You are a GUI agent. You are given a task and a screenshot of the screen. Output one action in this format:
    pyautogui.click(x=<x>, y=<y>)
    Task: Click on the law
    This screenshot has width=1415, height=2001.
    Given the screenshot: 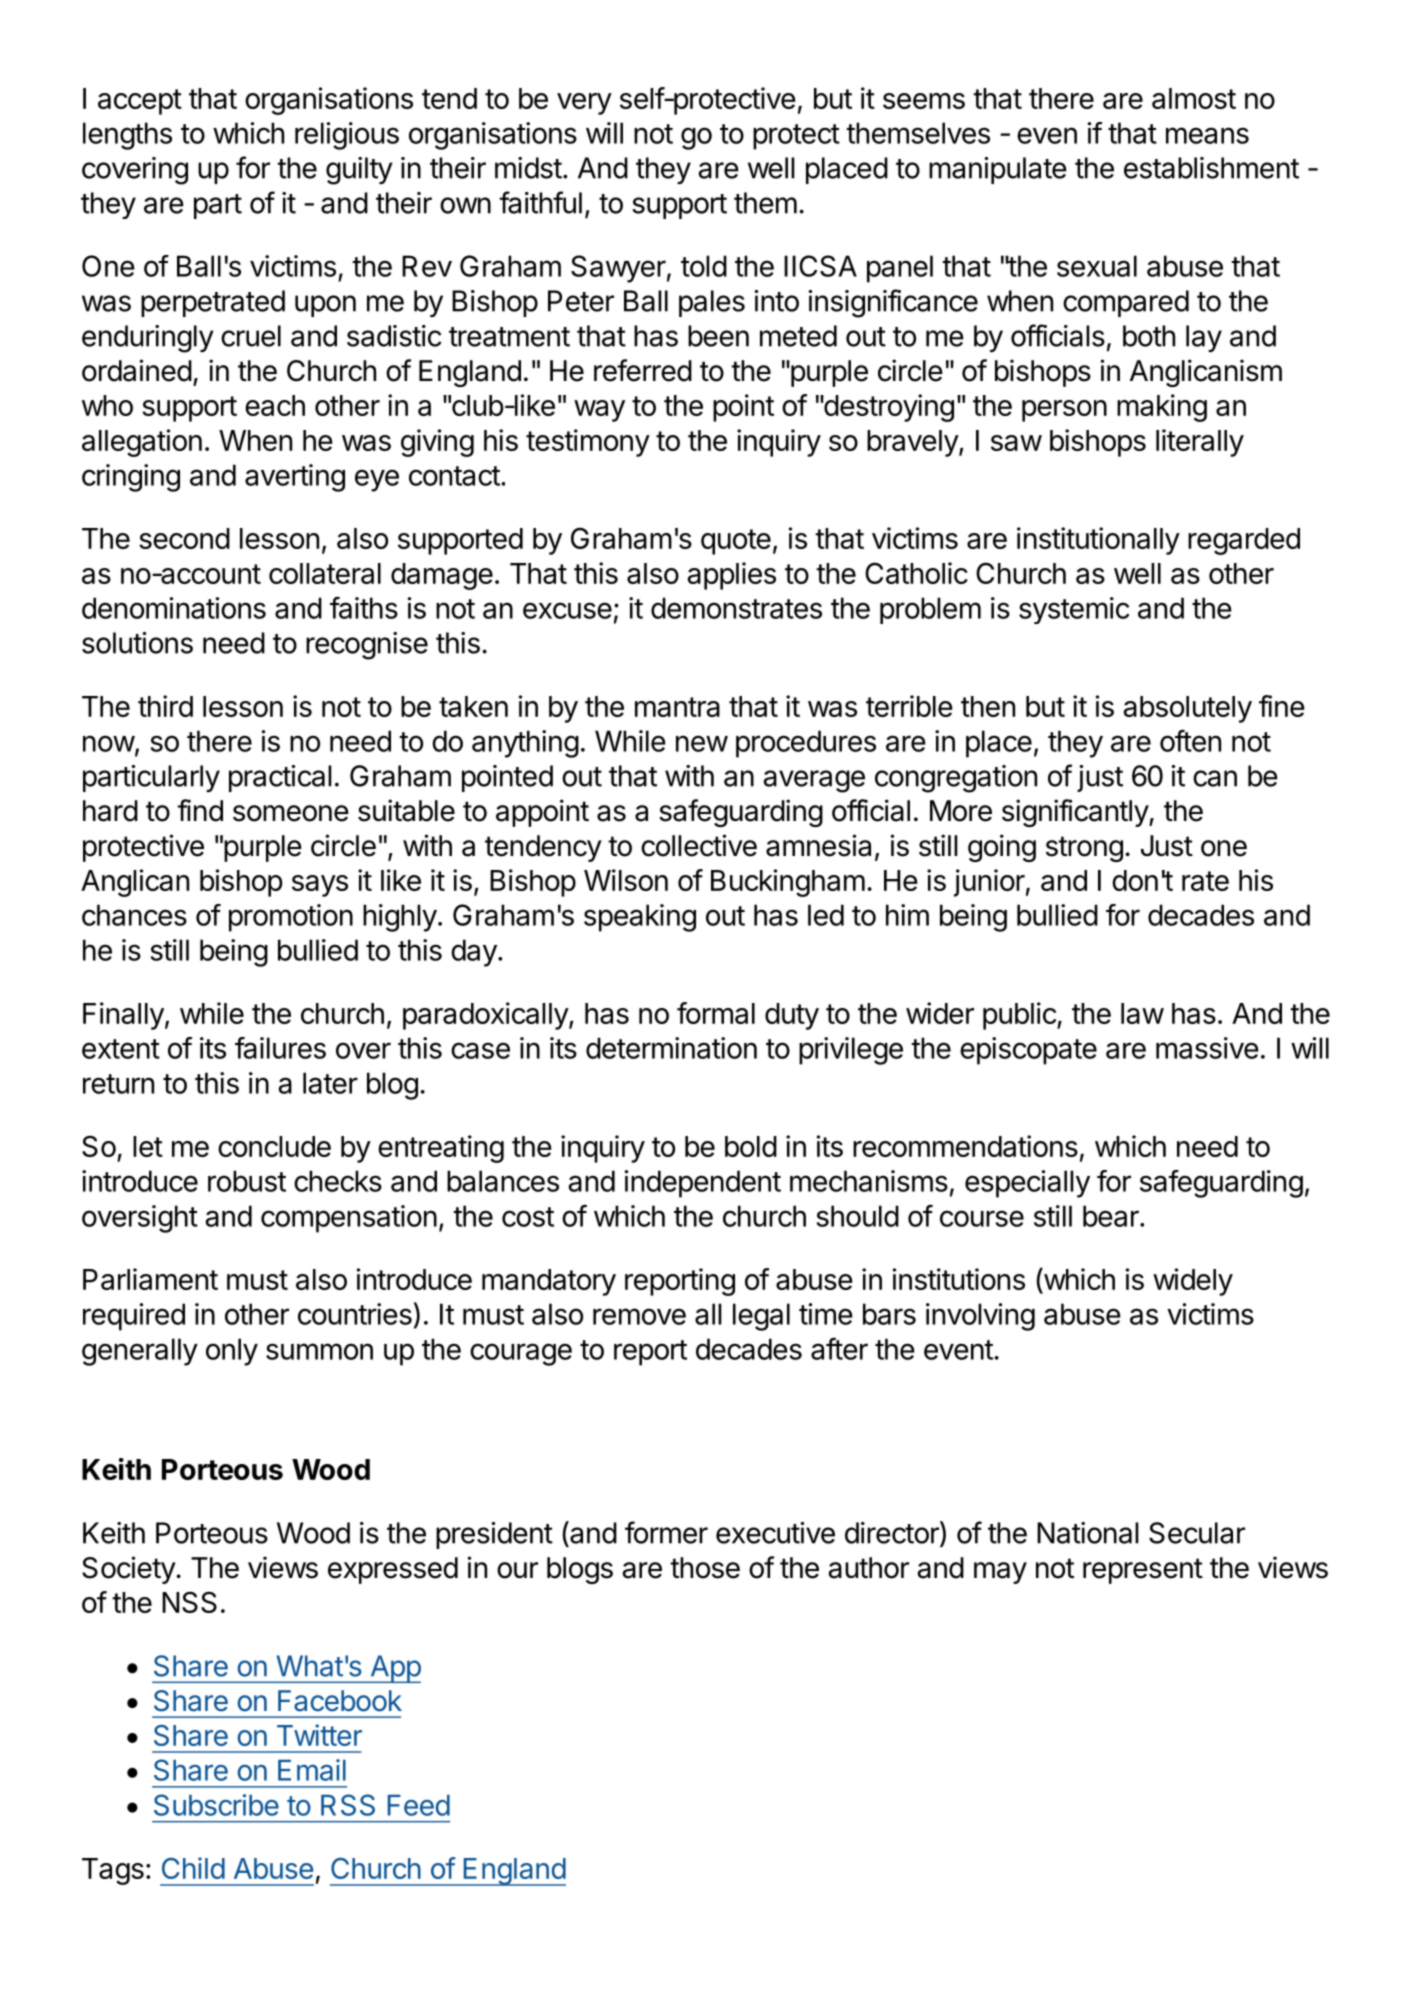 What is the action you would take?
    pyautogui.click(x=1142, y=1013)
